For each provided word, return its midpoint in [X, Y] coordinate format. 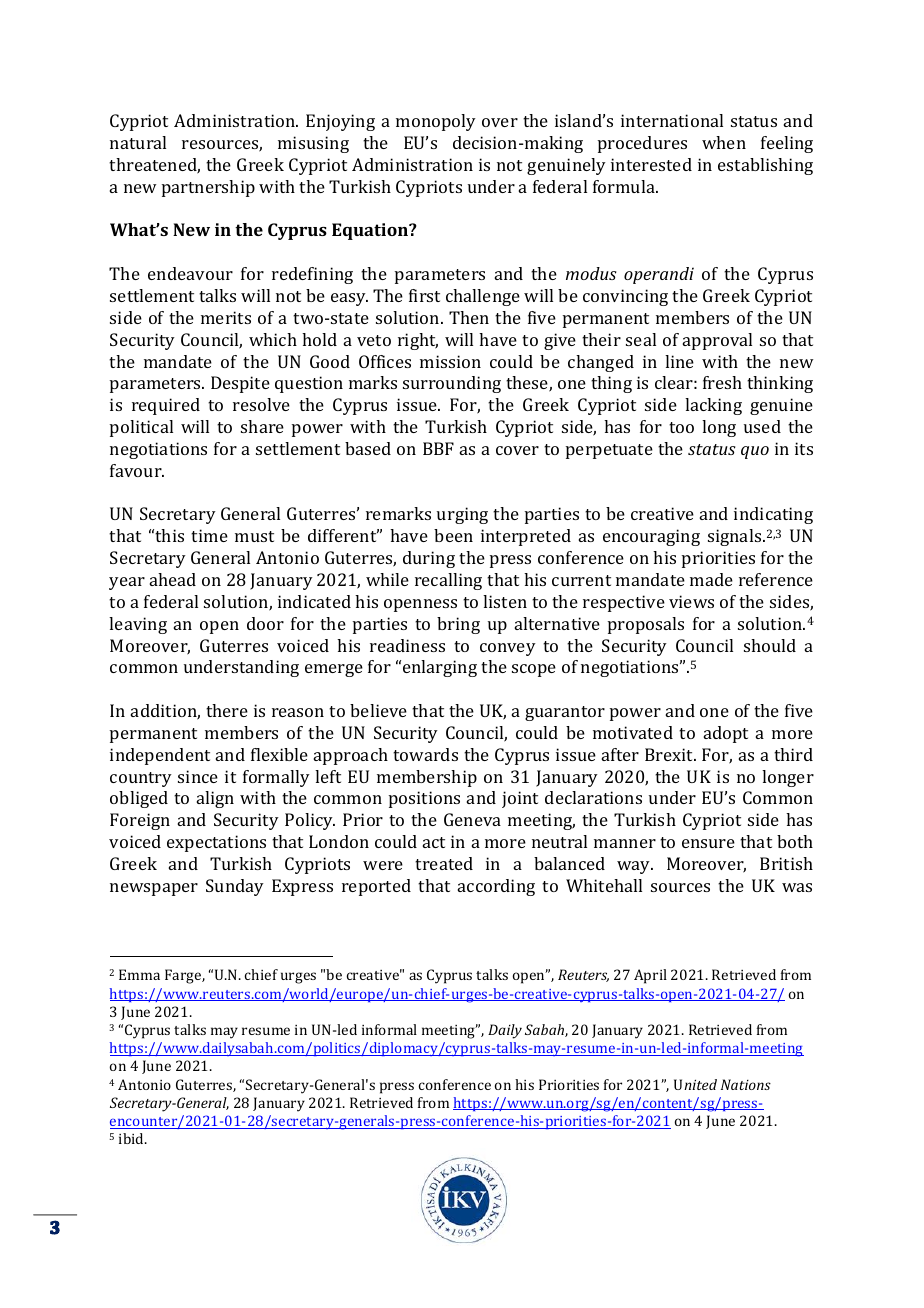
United [695, 1084]
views [691, 601]
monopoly [436, 122]
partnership [208, 188]
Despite [240, 384]
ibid [133, 1138]
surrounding [452, 384]
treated [444, 863]
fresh [722, 382]
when [724, 142]
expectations [216, 843]
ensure [708, 843]
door [265, 623]
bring [458, 625]
